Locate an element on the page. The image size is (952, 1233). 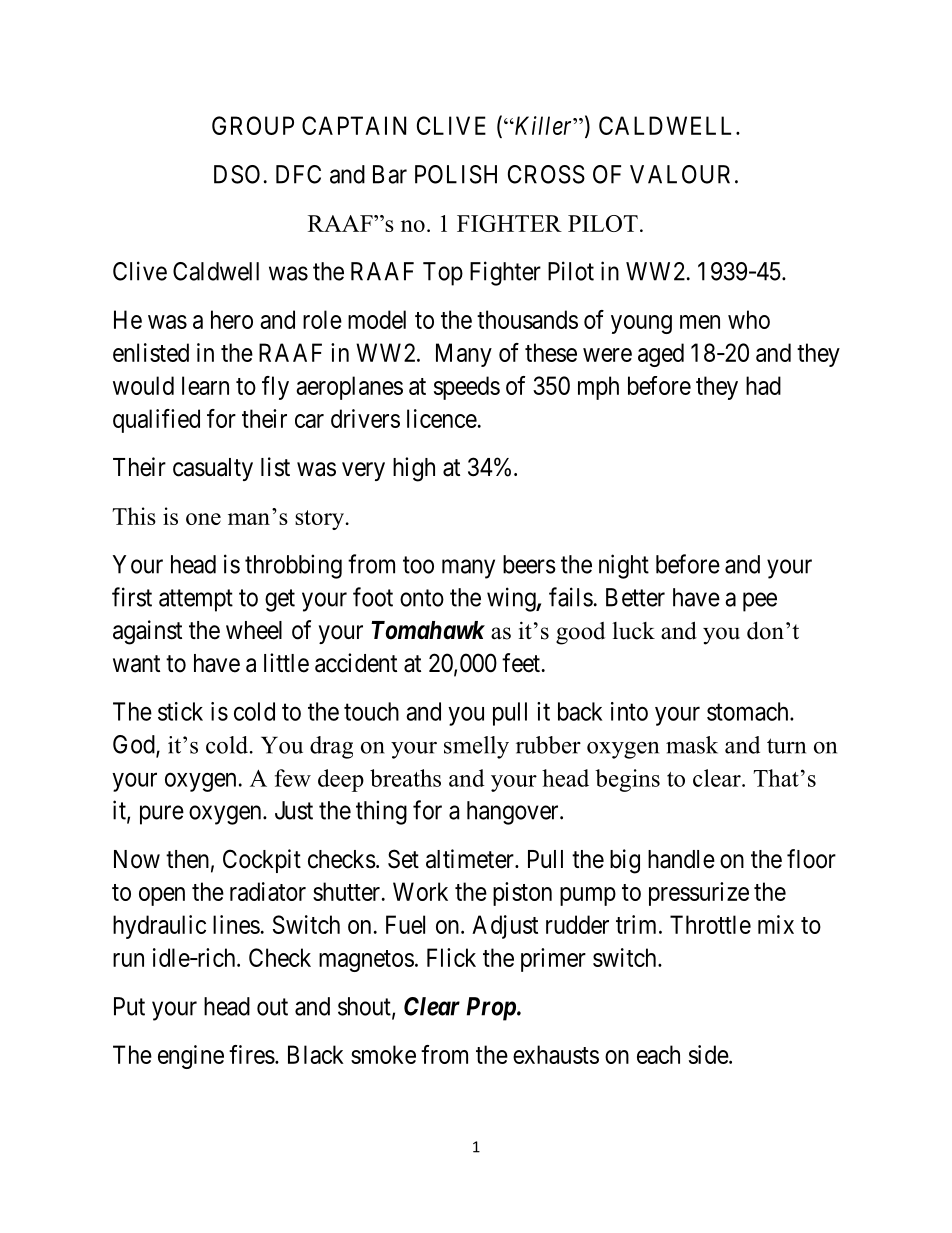
learn is located at coordinates (205, 385).
